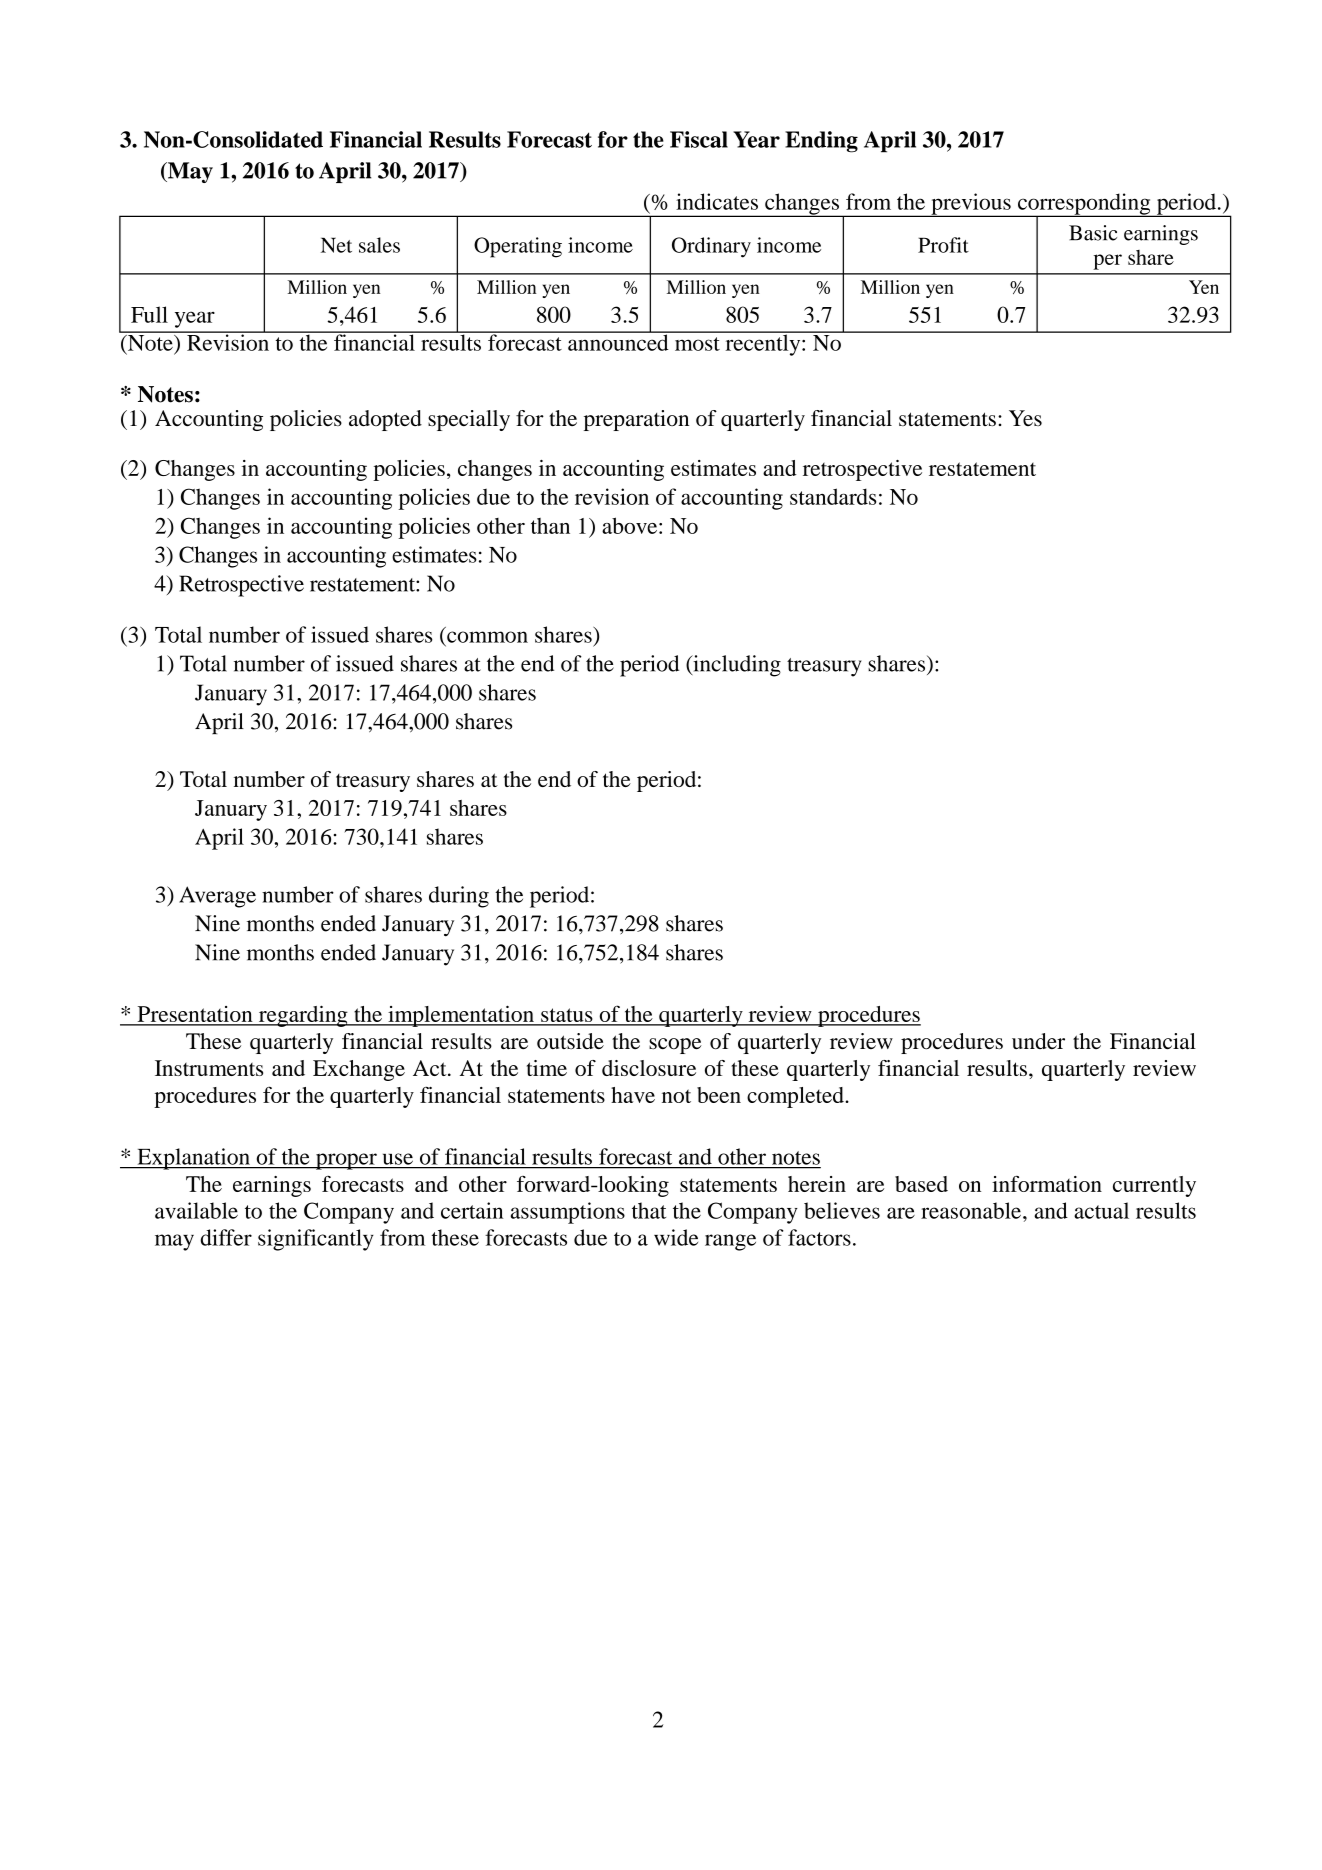 This screenshot has height=1870, width=1322. I want to click on differ, so click(226, 1237).
